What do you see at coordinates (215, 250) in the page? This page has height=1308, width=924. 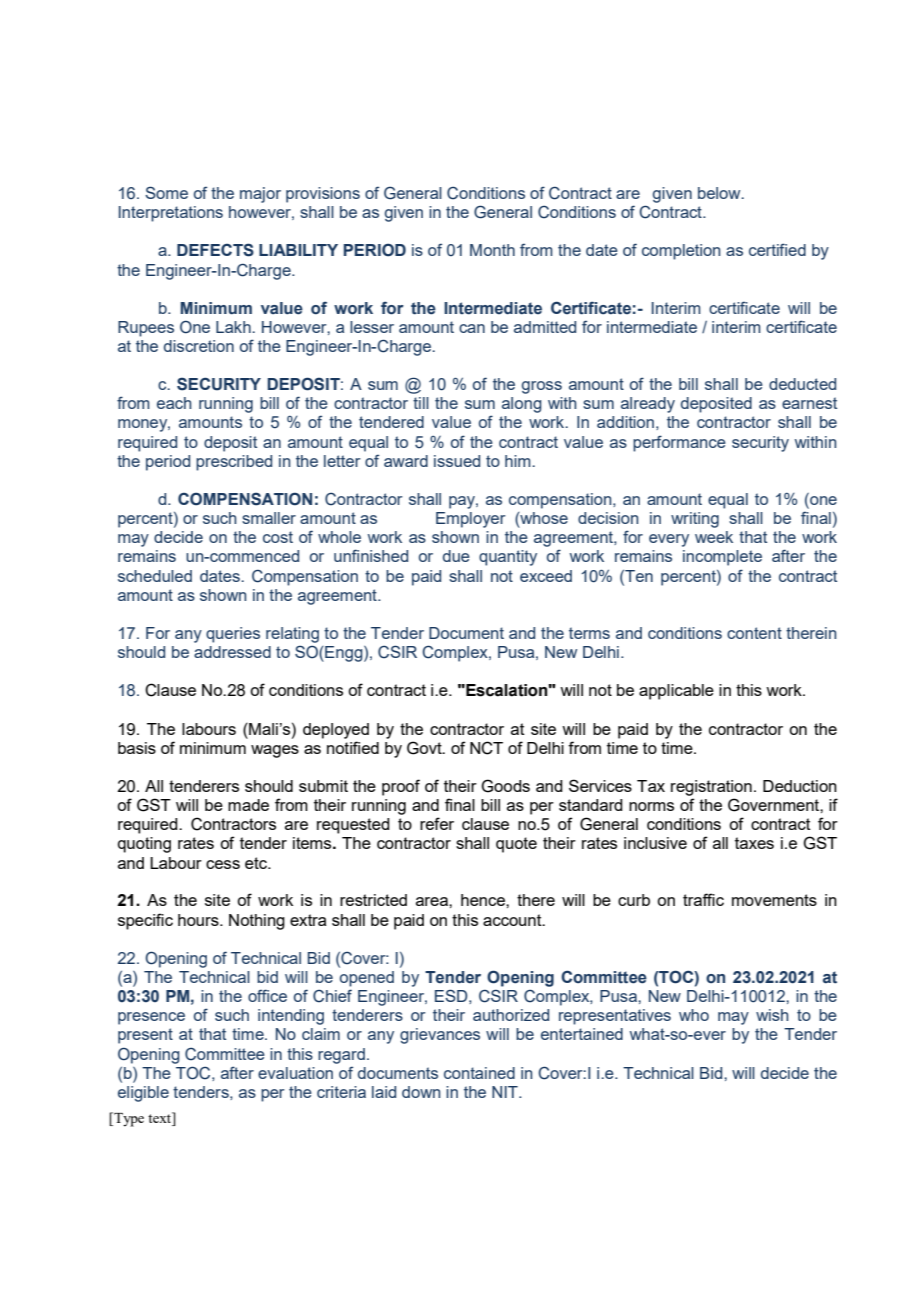 I see `DEFECTS` at bounding box center [215, 250].
